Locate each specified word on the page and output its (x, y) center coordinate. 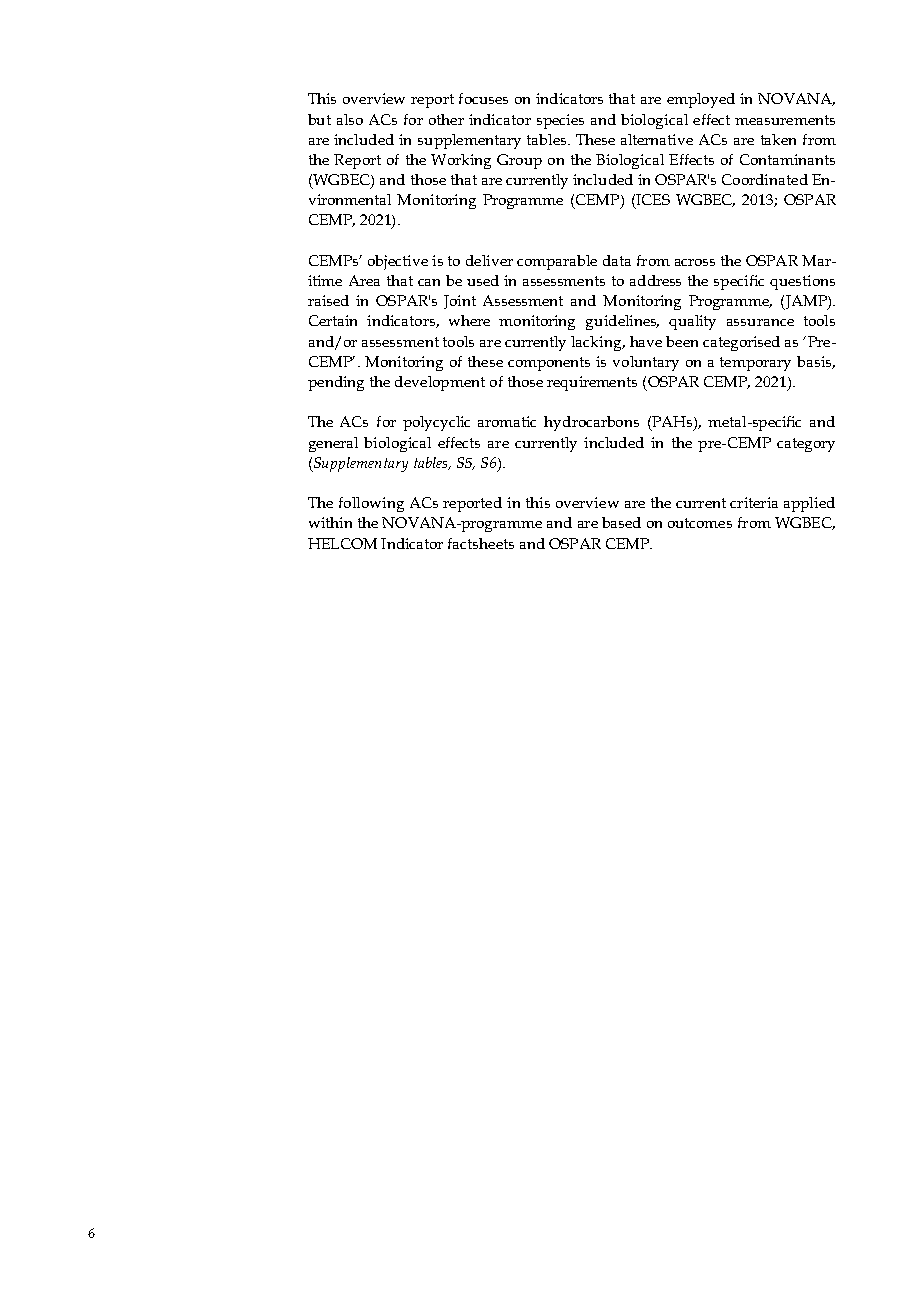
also (350, 119)
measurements (785, 120)
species (560, 121)
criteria (754, 502)
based (621, 522)
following (371, 504)
